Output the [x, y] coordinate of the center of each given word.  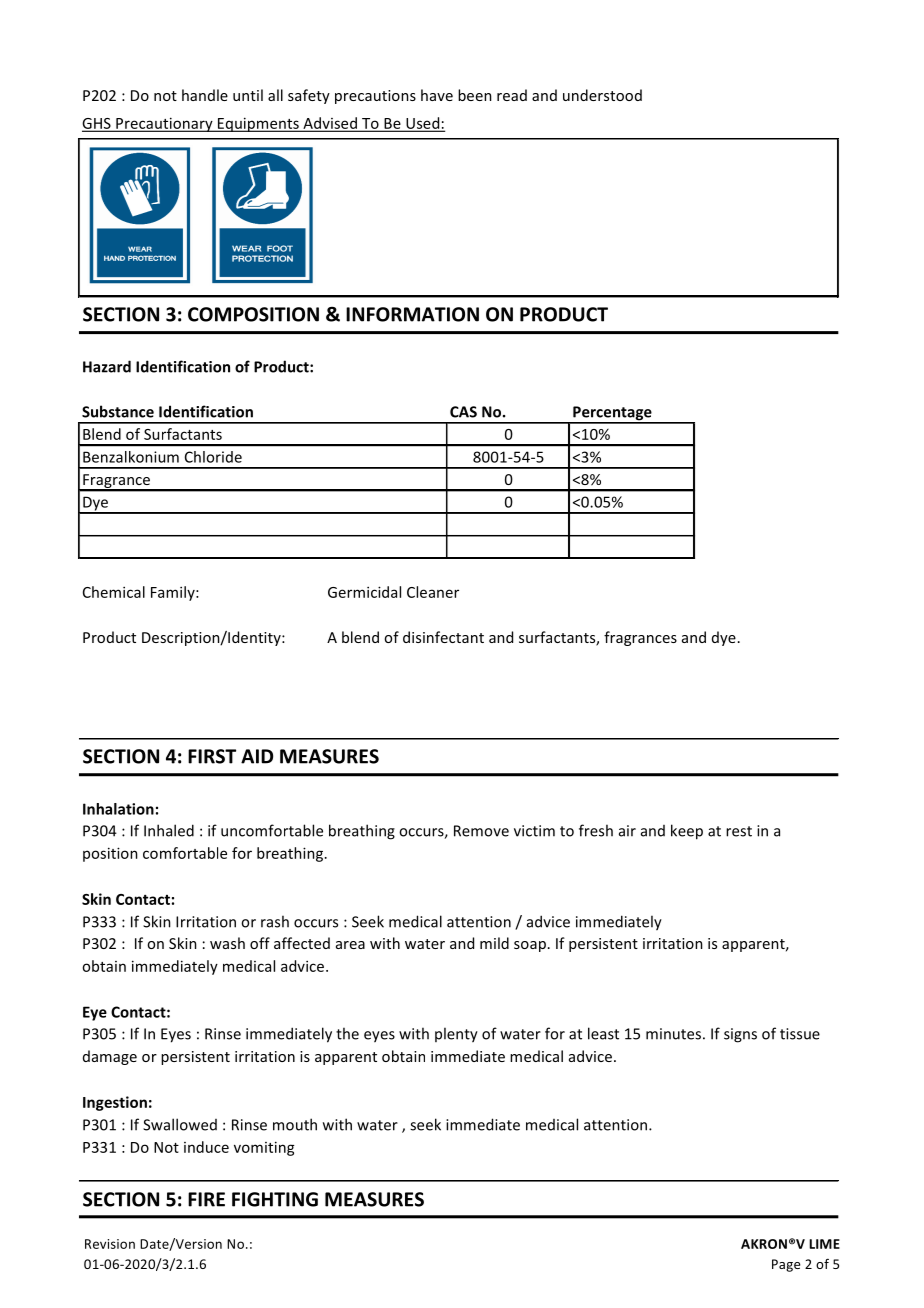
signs [740, 1035]
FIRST [212, 756]
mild [494, 943]
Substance [118, 411]
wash [227, 943]
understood [602, 95]
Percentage [612, 414]
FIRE [206, 1199]
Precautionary [164, 124]
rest [739, 831]
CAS [463, 412]
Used [423, 124]
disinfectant [443, 637]
